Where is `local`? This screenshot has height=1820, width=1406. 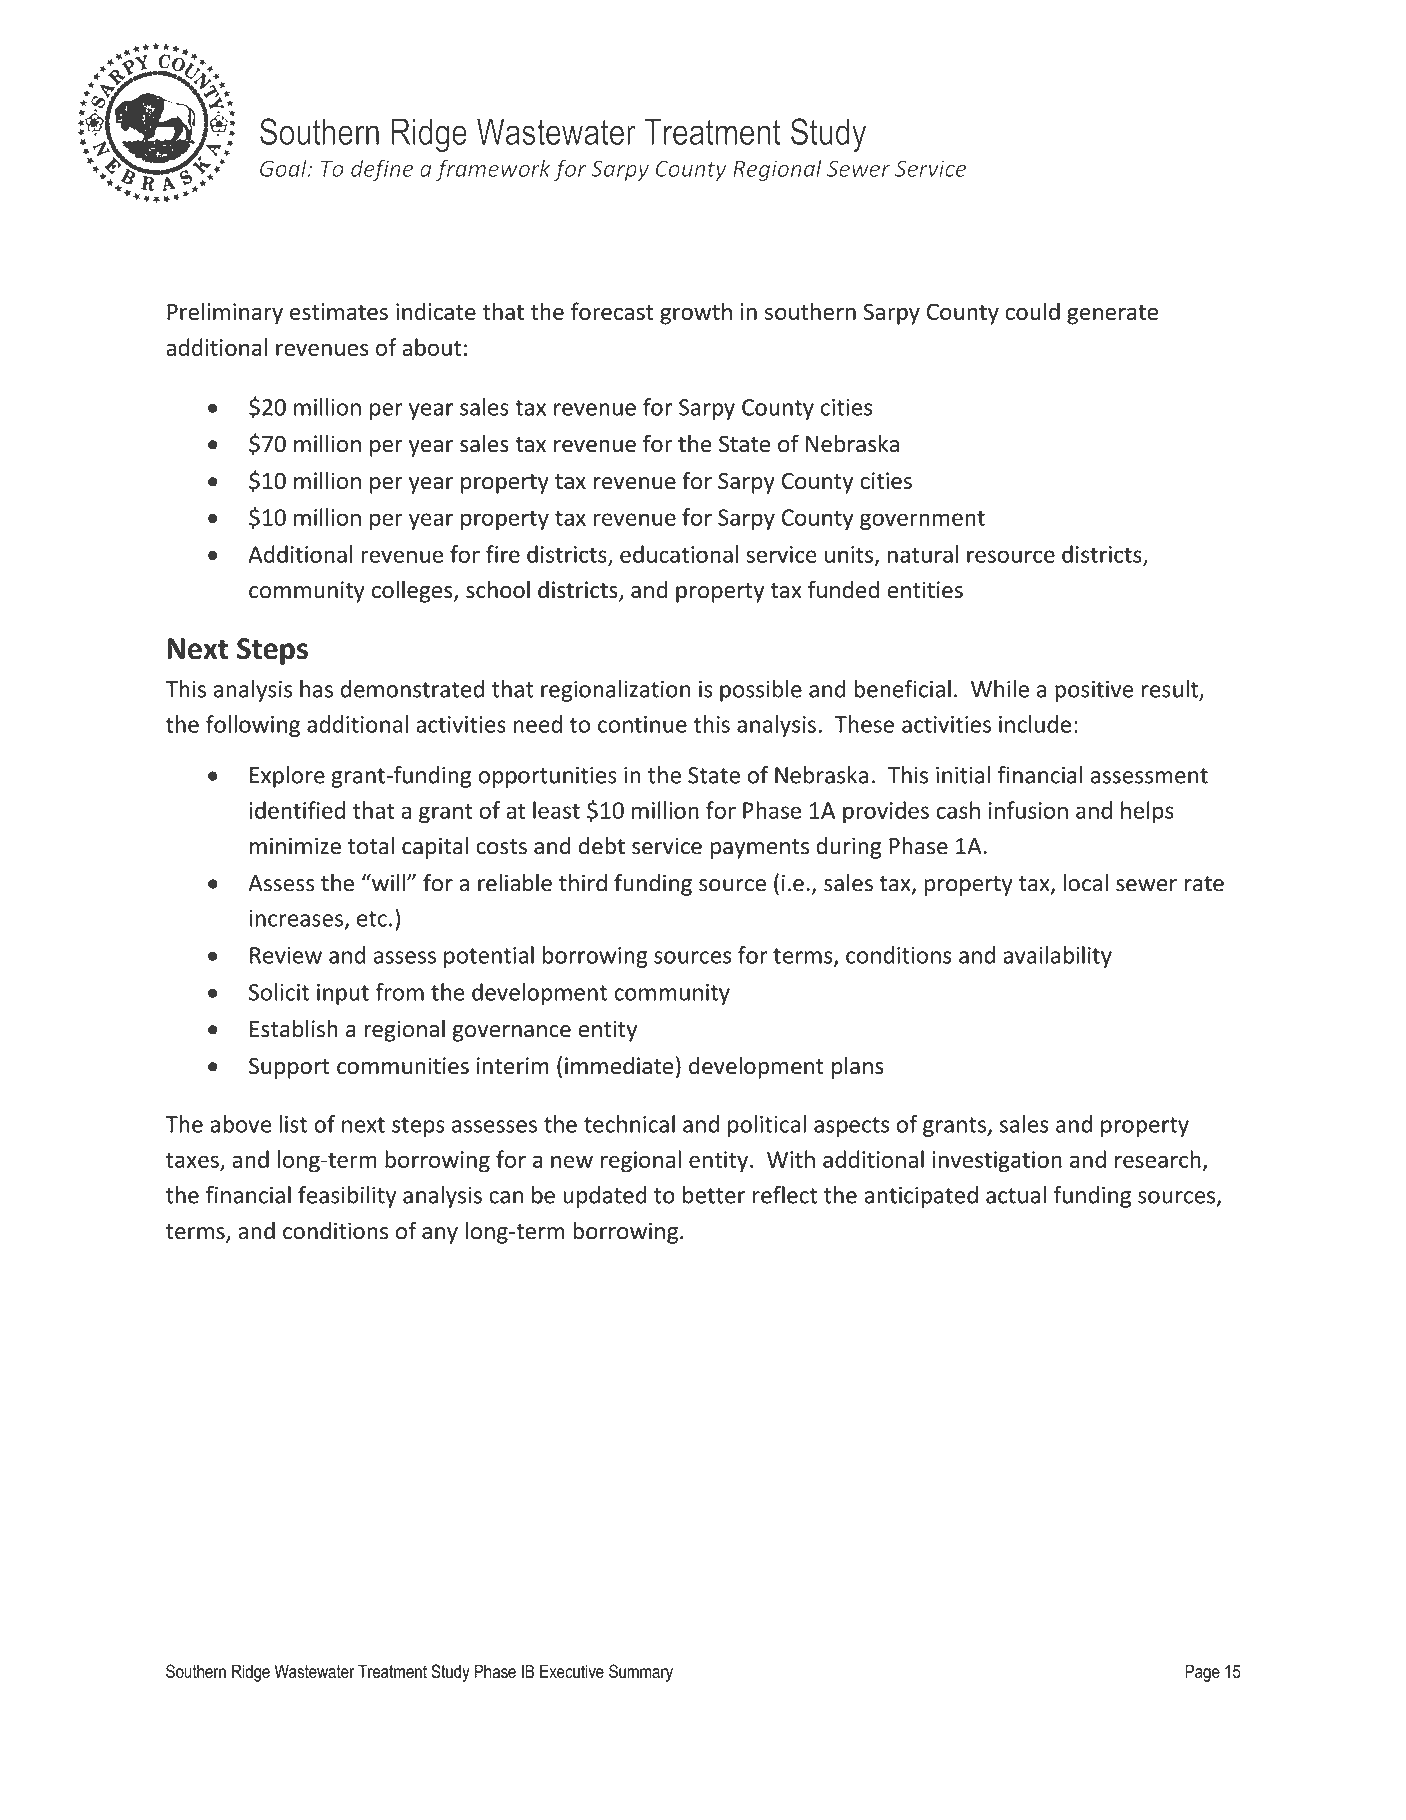 local is located at coordinates (1086, 883).
